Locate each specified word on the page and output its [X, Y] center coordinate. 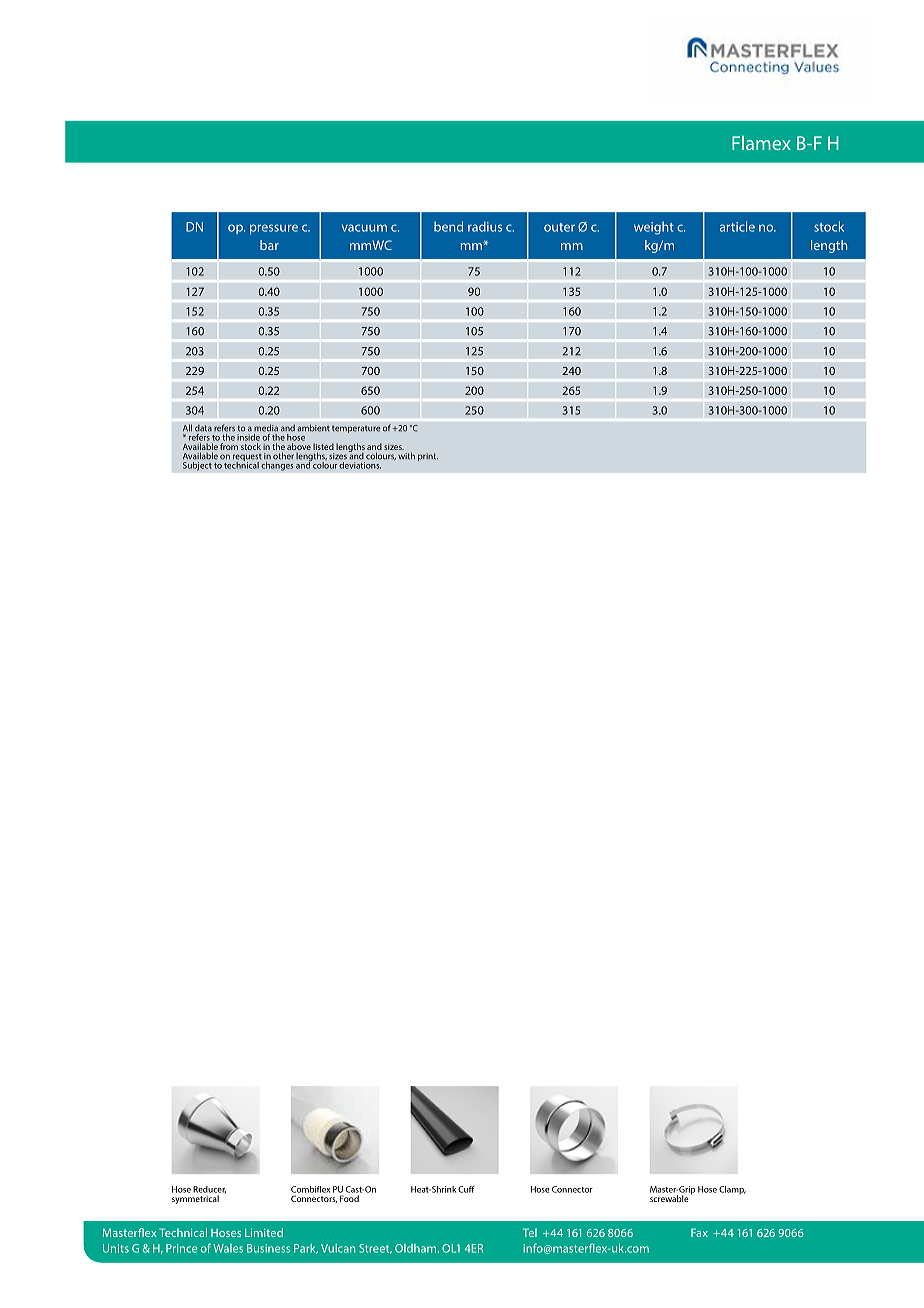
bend [448, 226]
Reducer [209, 1190]
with [406, 456]
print [428, 457]
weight [654, 228]
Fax [699, 1232]
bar [269, 245]
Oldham [415, 1248]
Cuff [466, 1189]
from [229, 446]
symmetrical [195, 1199]
